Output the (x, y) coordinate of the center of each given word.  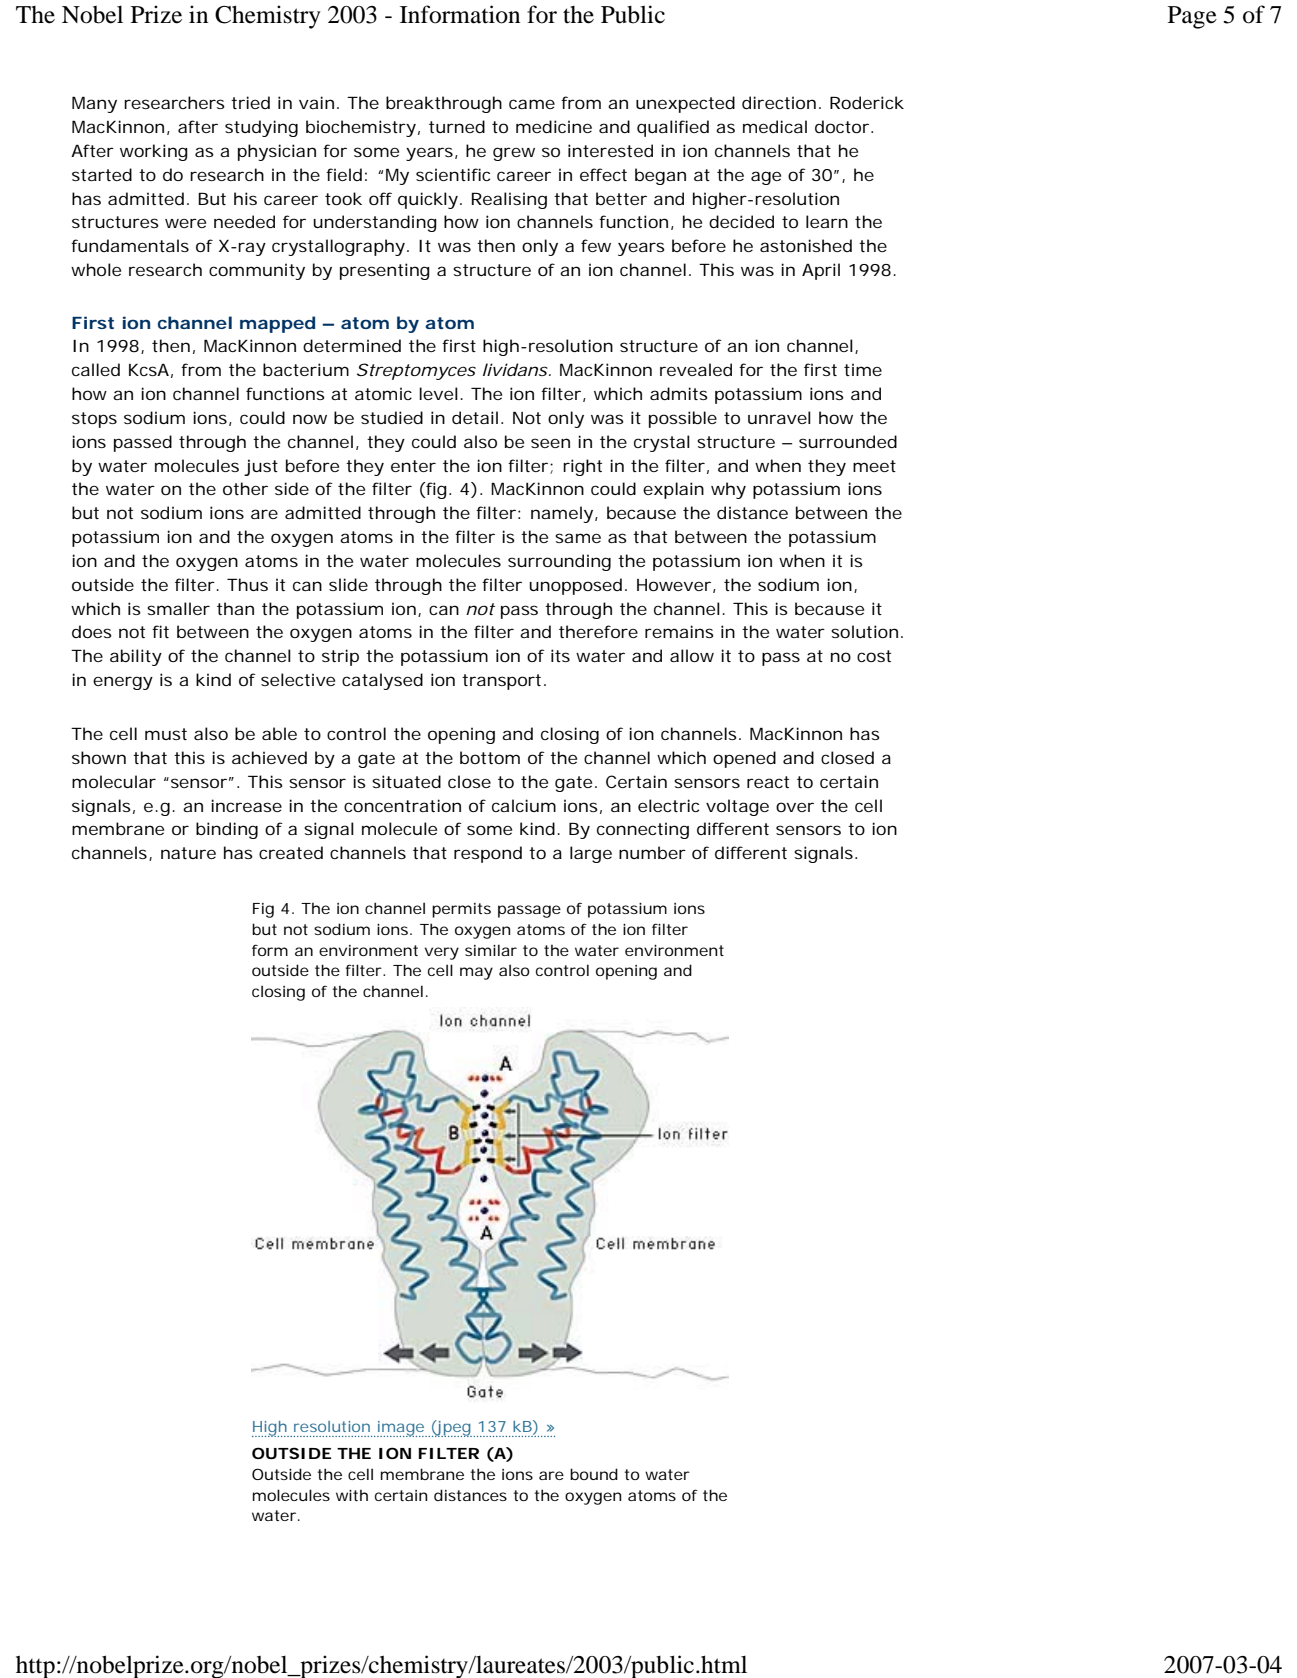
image (400, 1429)
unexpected (685, 104)
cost (874, 656)
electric (668, 805)
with (352, 1495)
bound (594, 1474)
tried (250, 102)
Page (1192, 17)
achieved (269, 757)
